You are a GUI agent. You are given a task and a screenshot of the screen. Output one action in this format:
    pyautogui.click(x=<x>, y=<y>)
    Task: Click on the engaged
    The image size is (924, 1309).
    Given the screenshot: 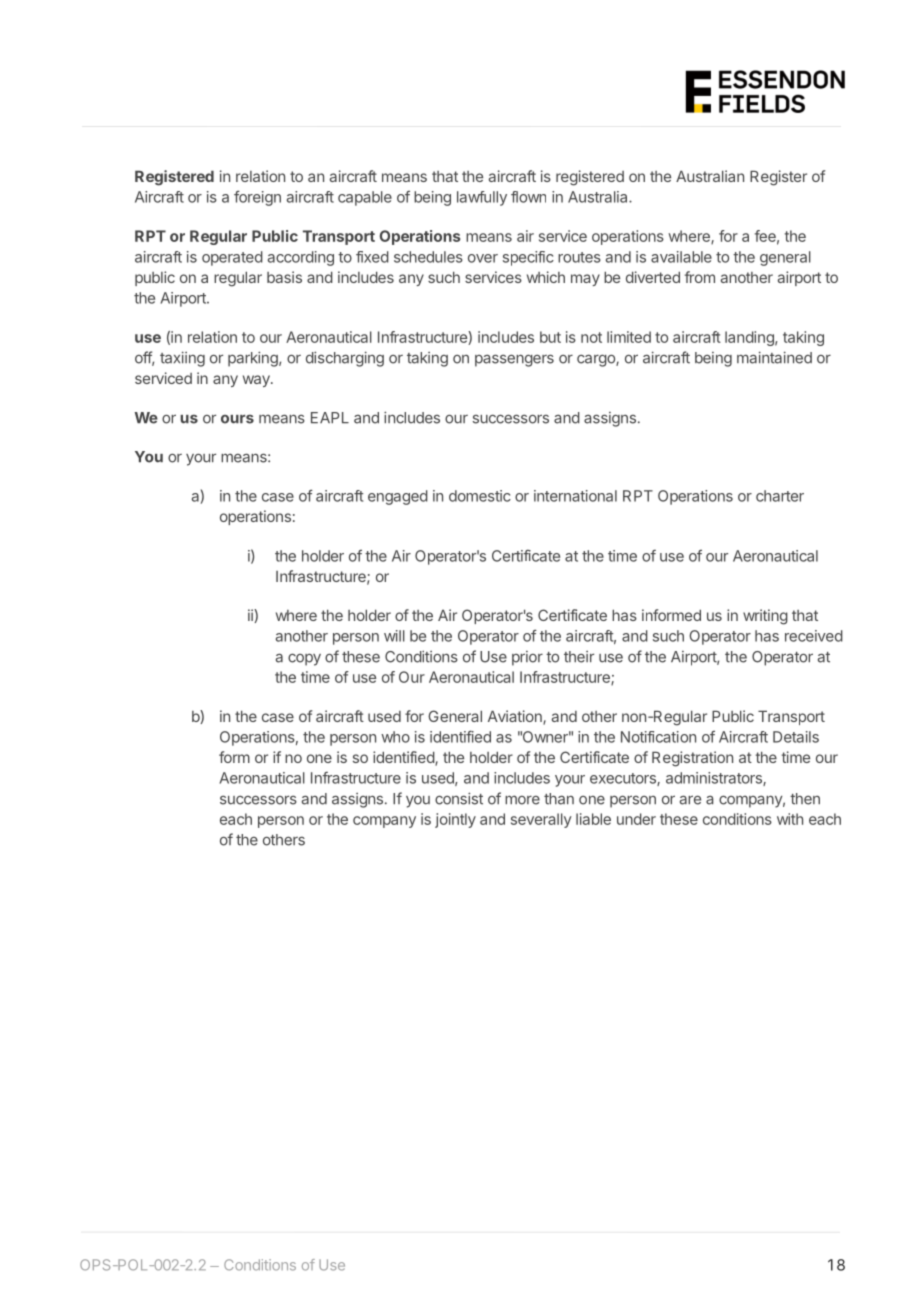 What is the action you would take?
    pyautogui.click(x=398, y=497)
